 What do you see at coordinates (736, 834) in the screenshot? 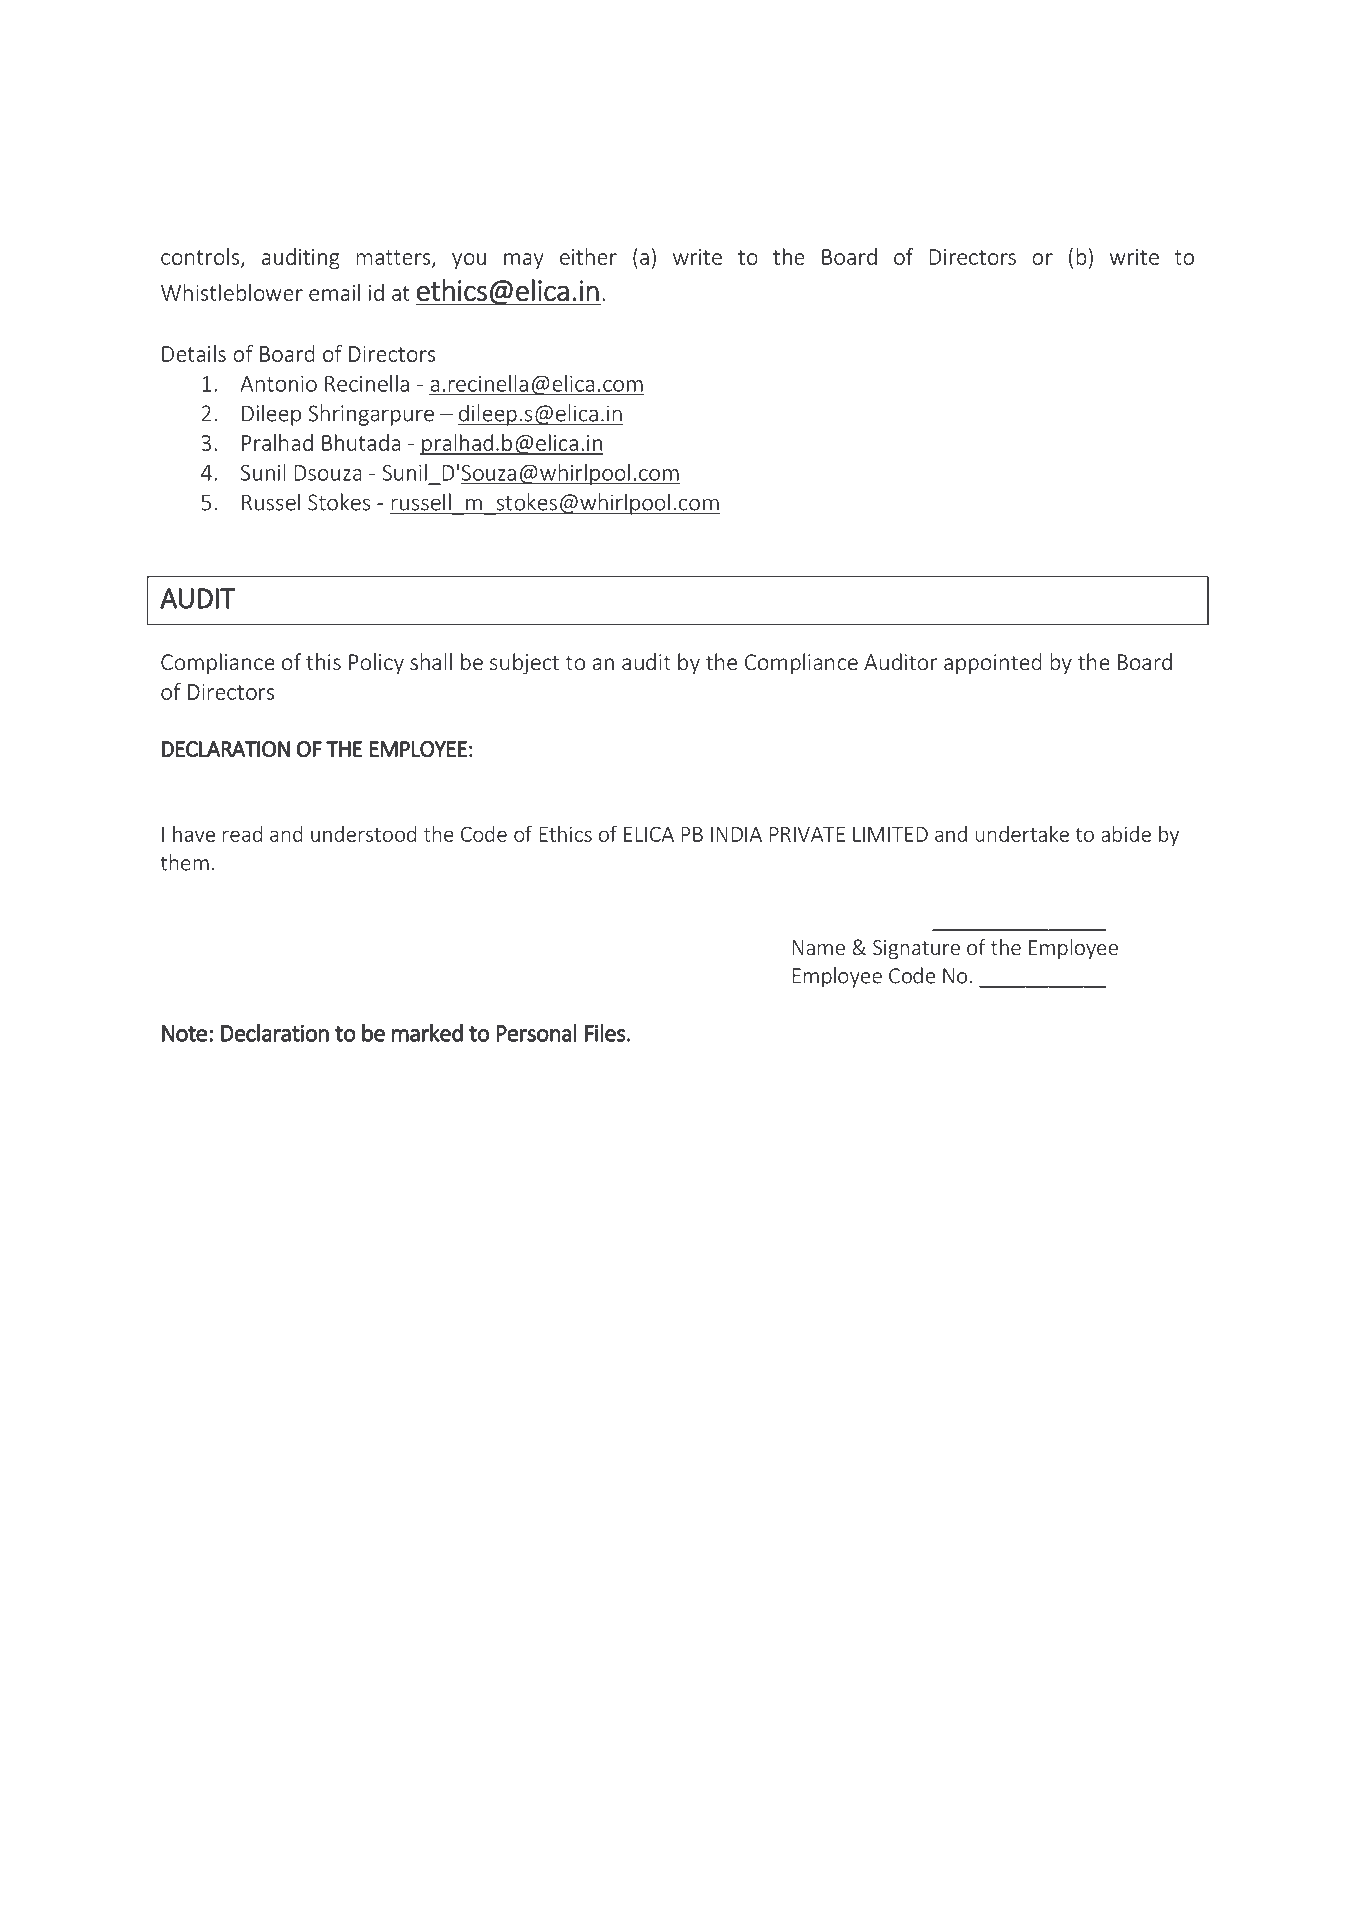
I see `INDIA` at bounding box center [736, 834].
